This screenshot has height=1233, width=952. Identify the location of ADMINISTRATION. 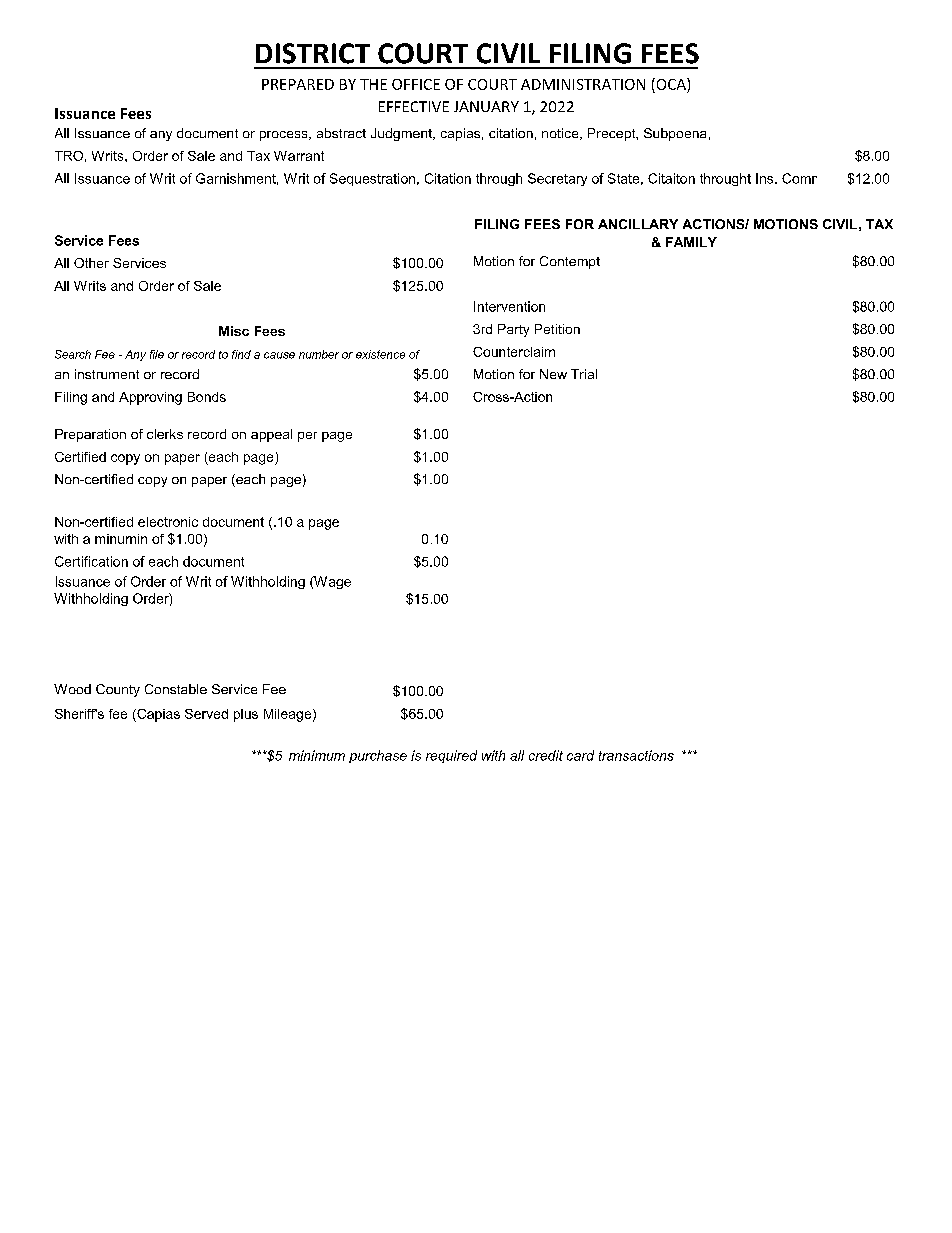
(583, 84).
